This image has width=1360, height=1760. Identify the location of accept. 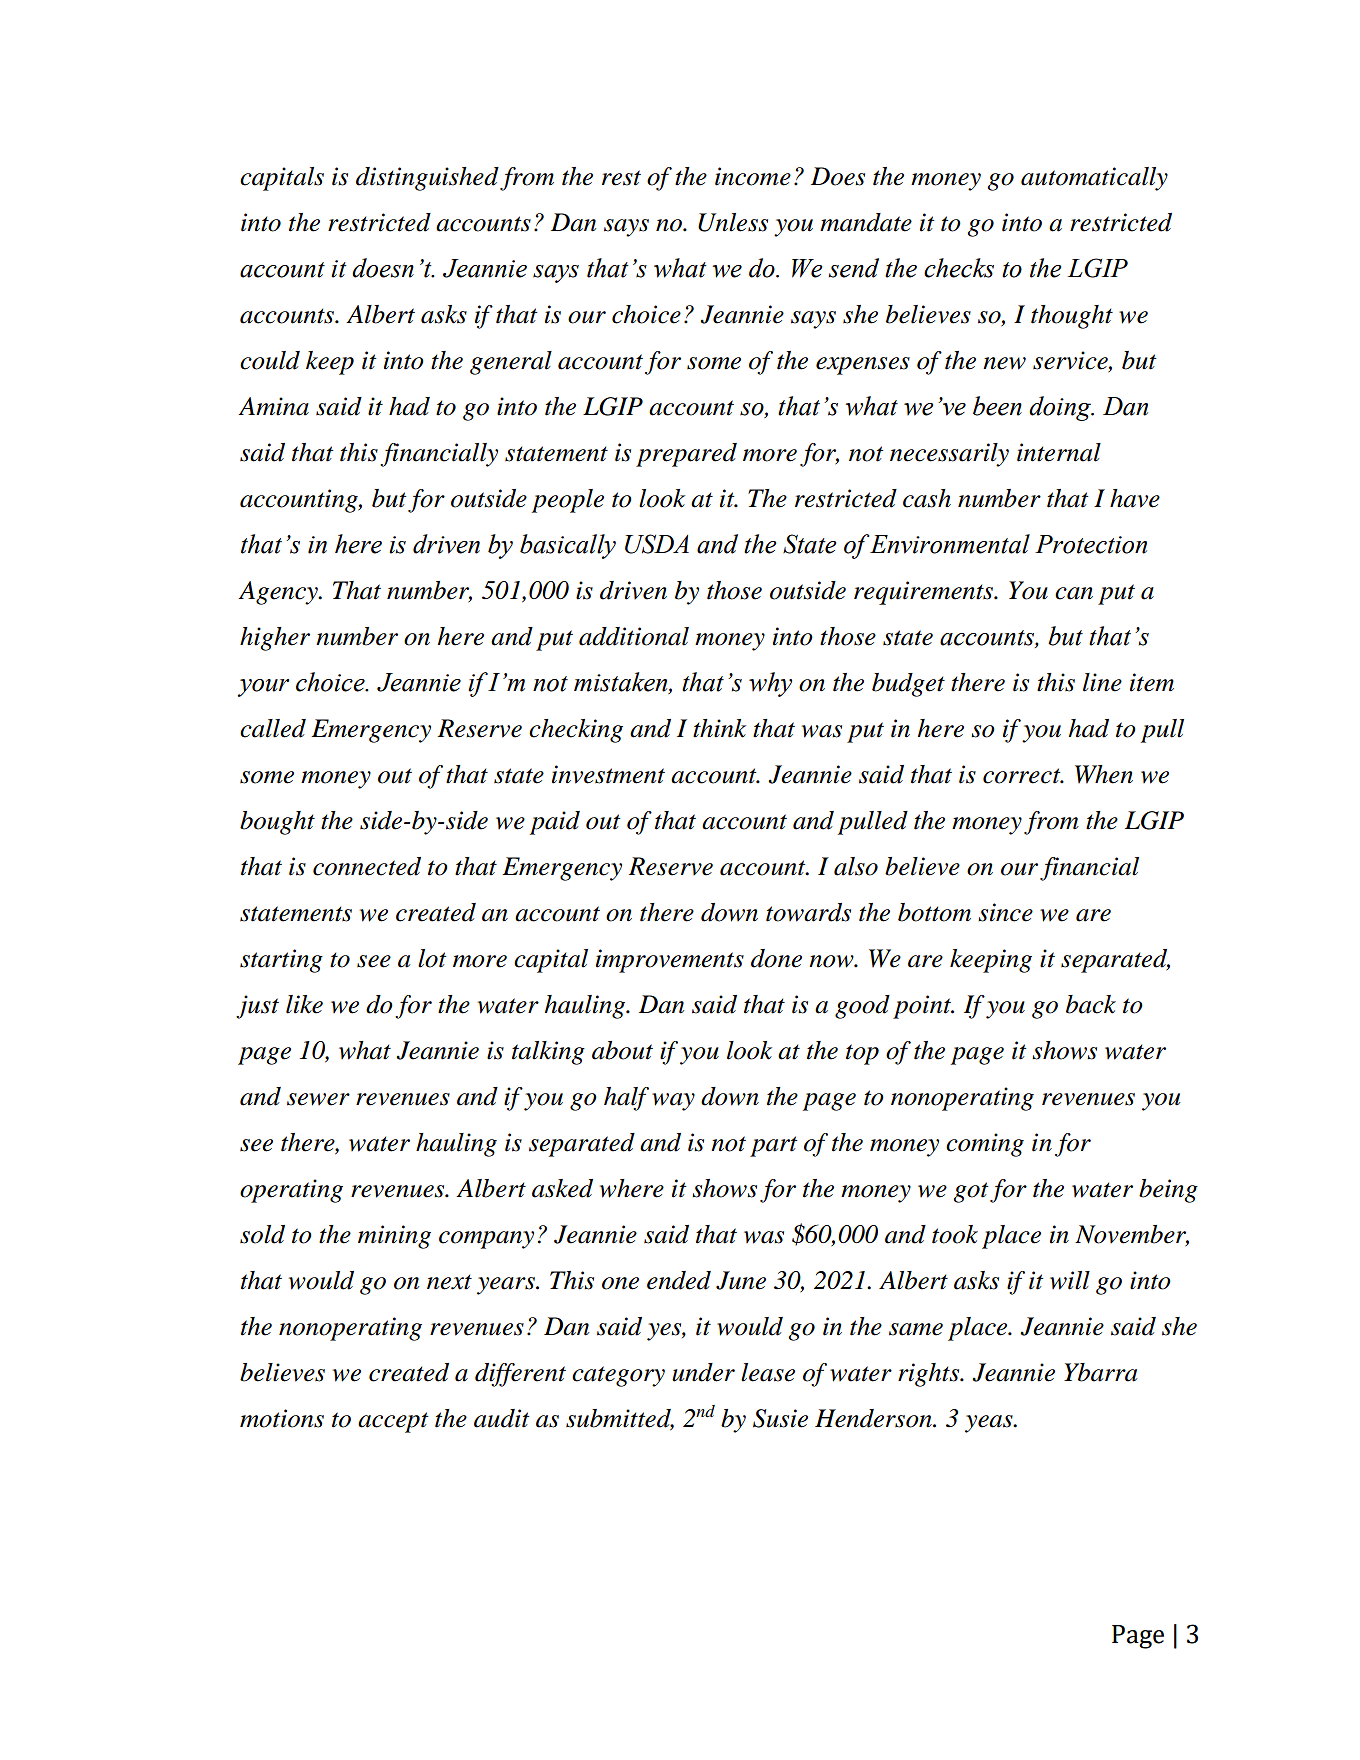
(393, 1422).
